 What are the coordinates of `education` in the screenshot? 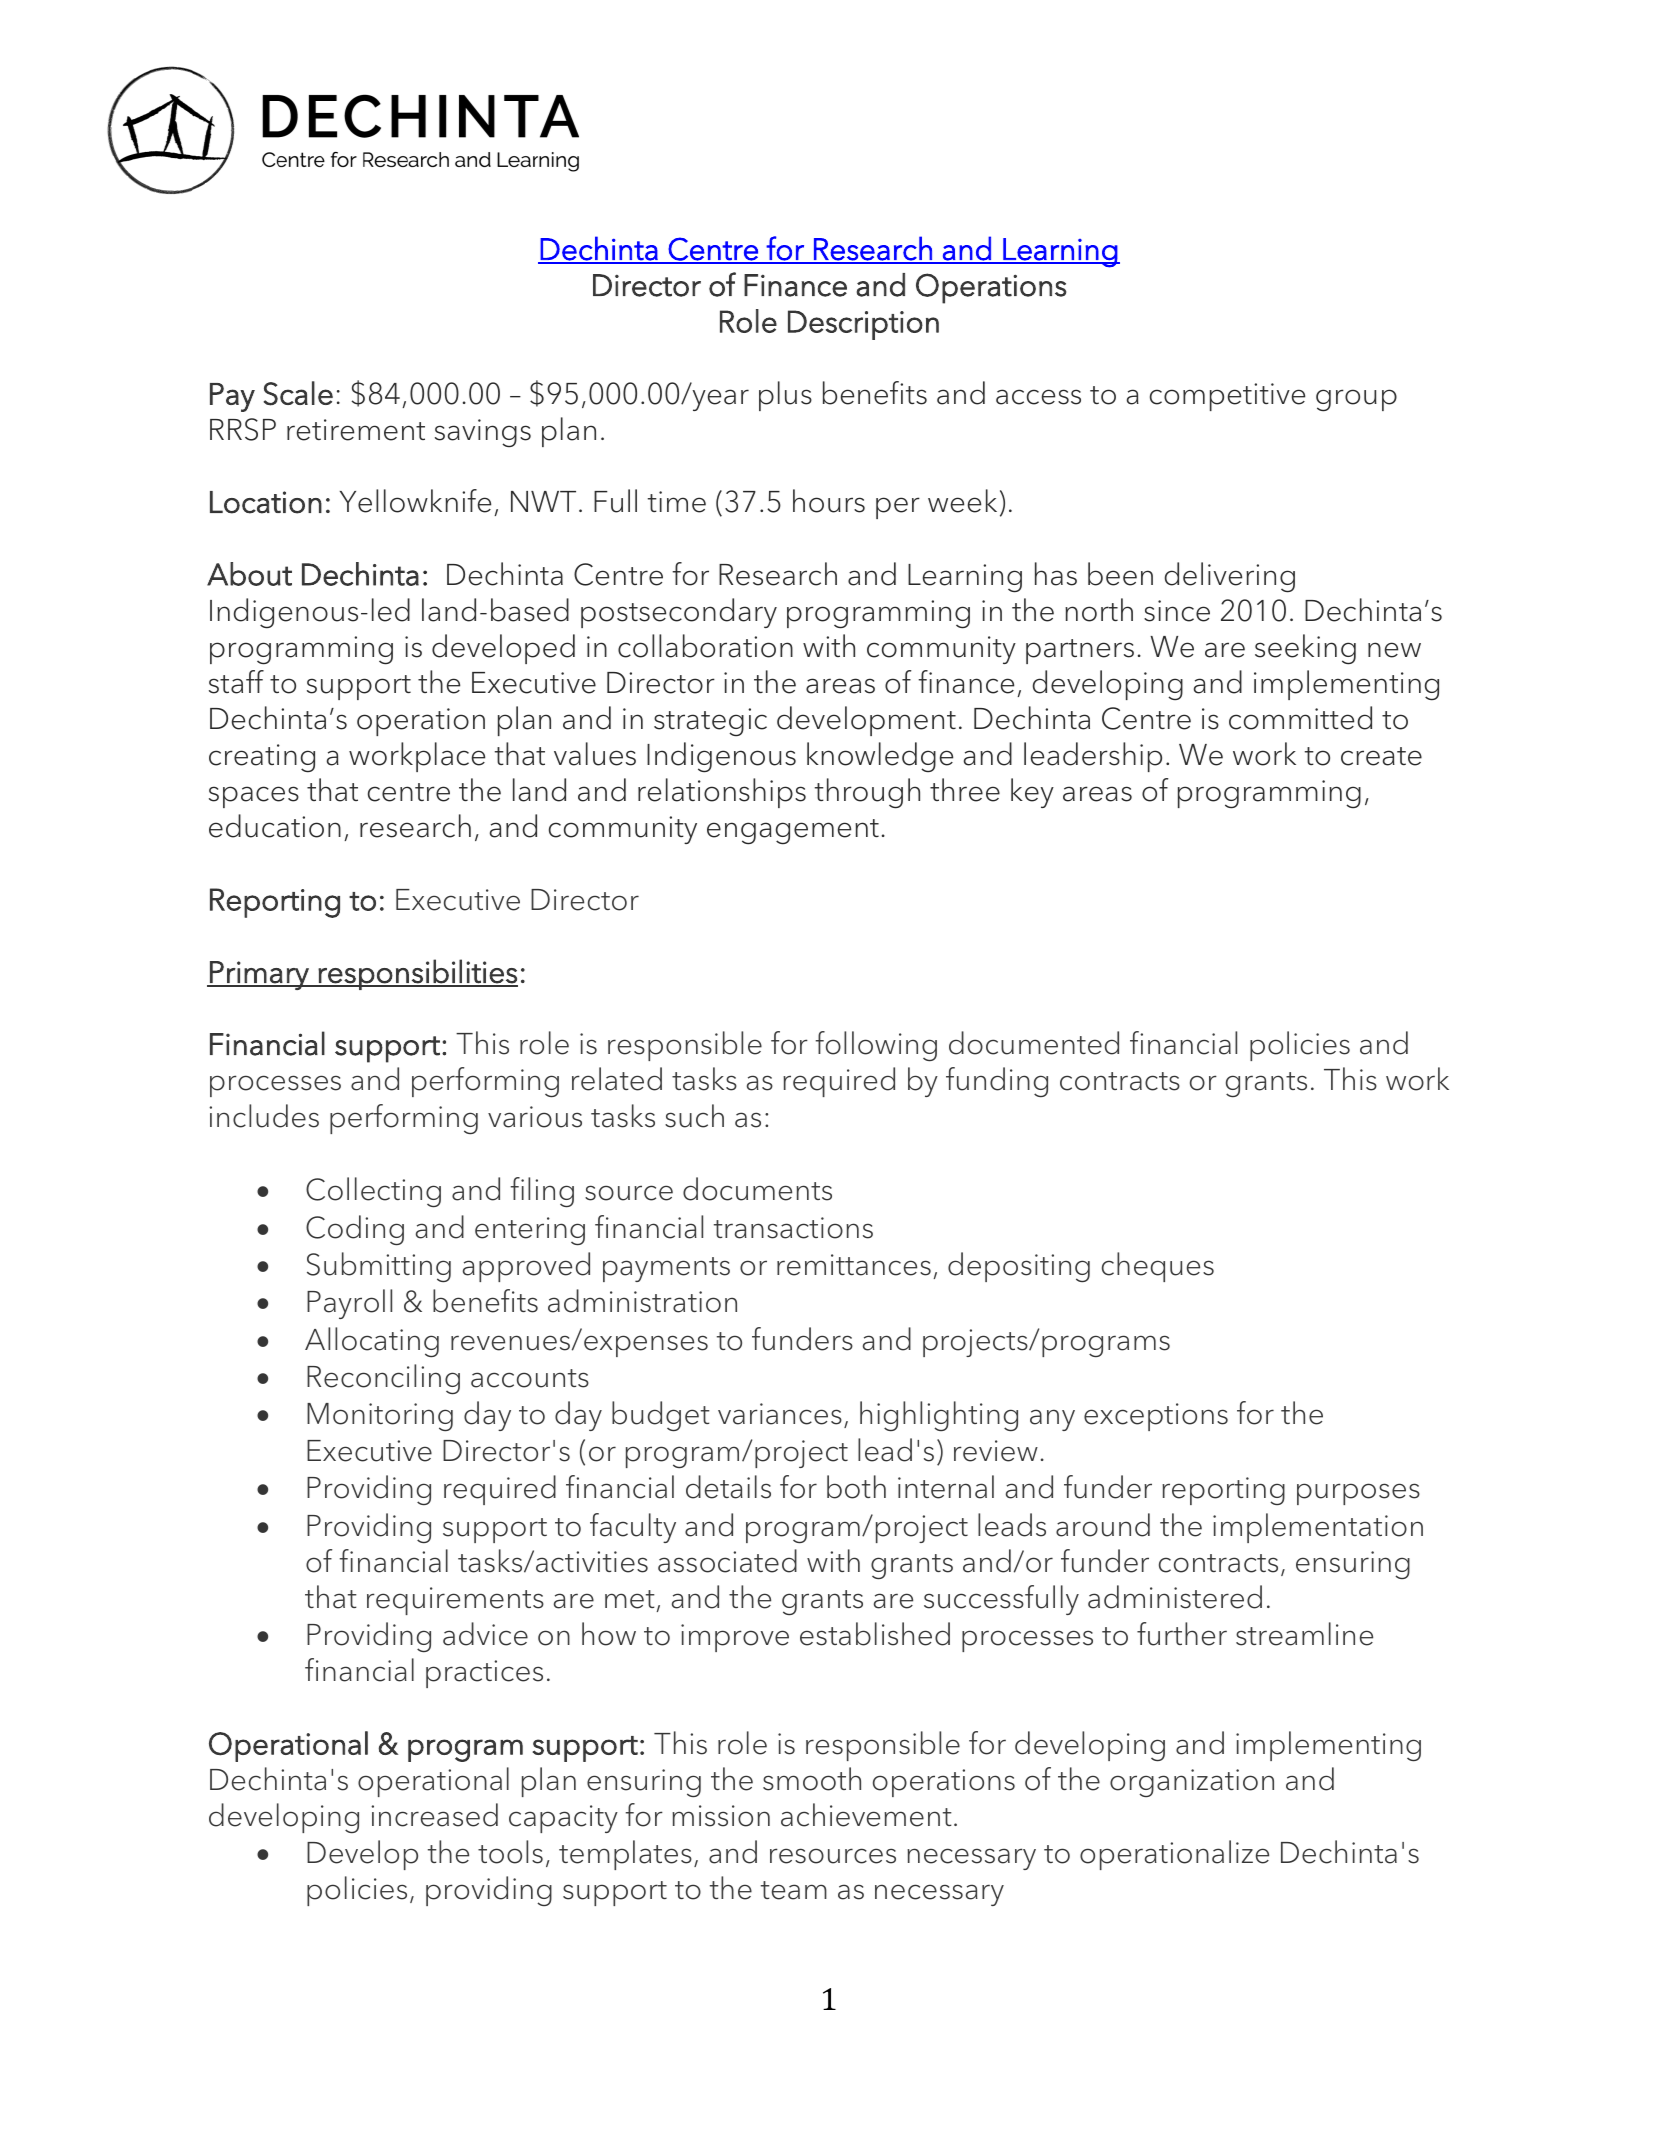 It's located at (275, 826).
